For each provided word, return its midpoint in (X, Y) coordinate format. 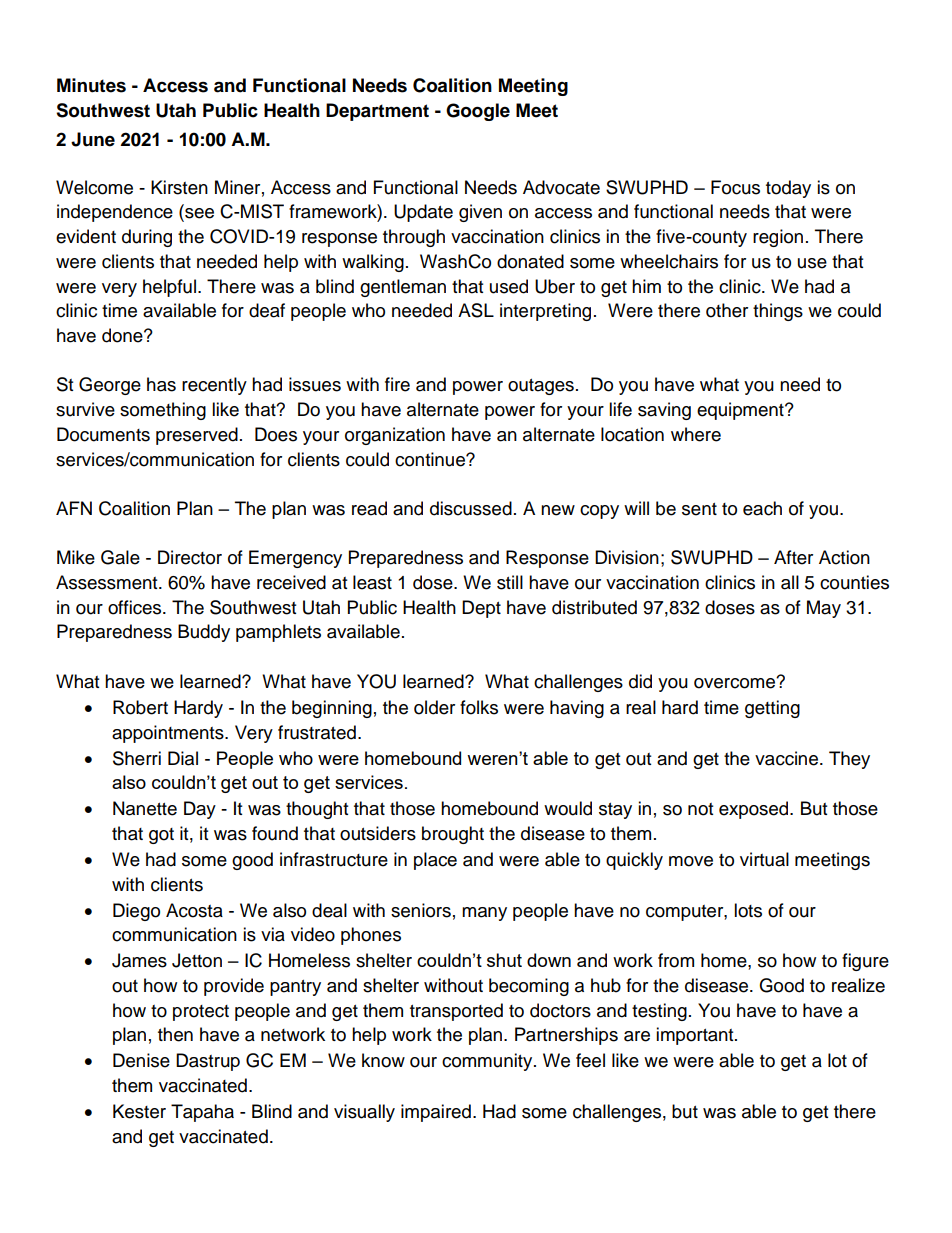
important (696, 1036)
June (93, 139)
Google (478, 112)
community (488, 1062)
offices (136, 607)
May (824, 609)
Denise (141, 1060)
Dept (481, 609)
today (788, 189)
